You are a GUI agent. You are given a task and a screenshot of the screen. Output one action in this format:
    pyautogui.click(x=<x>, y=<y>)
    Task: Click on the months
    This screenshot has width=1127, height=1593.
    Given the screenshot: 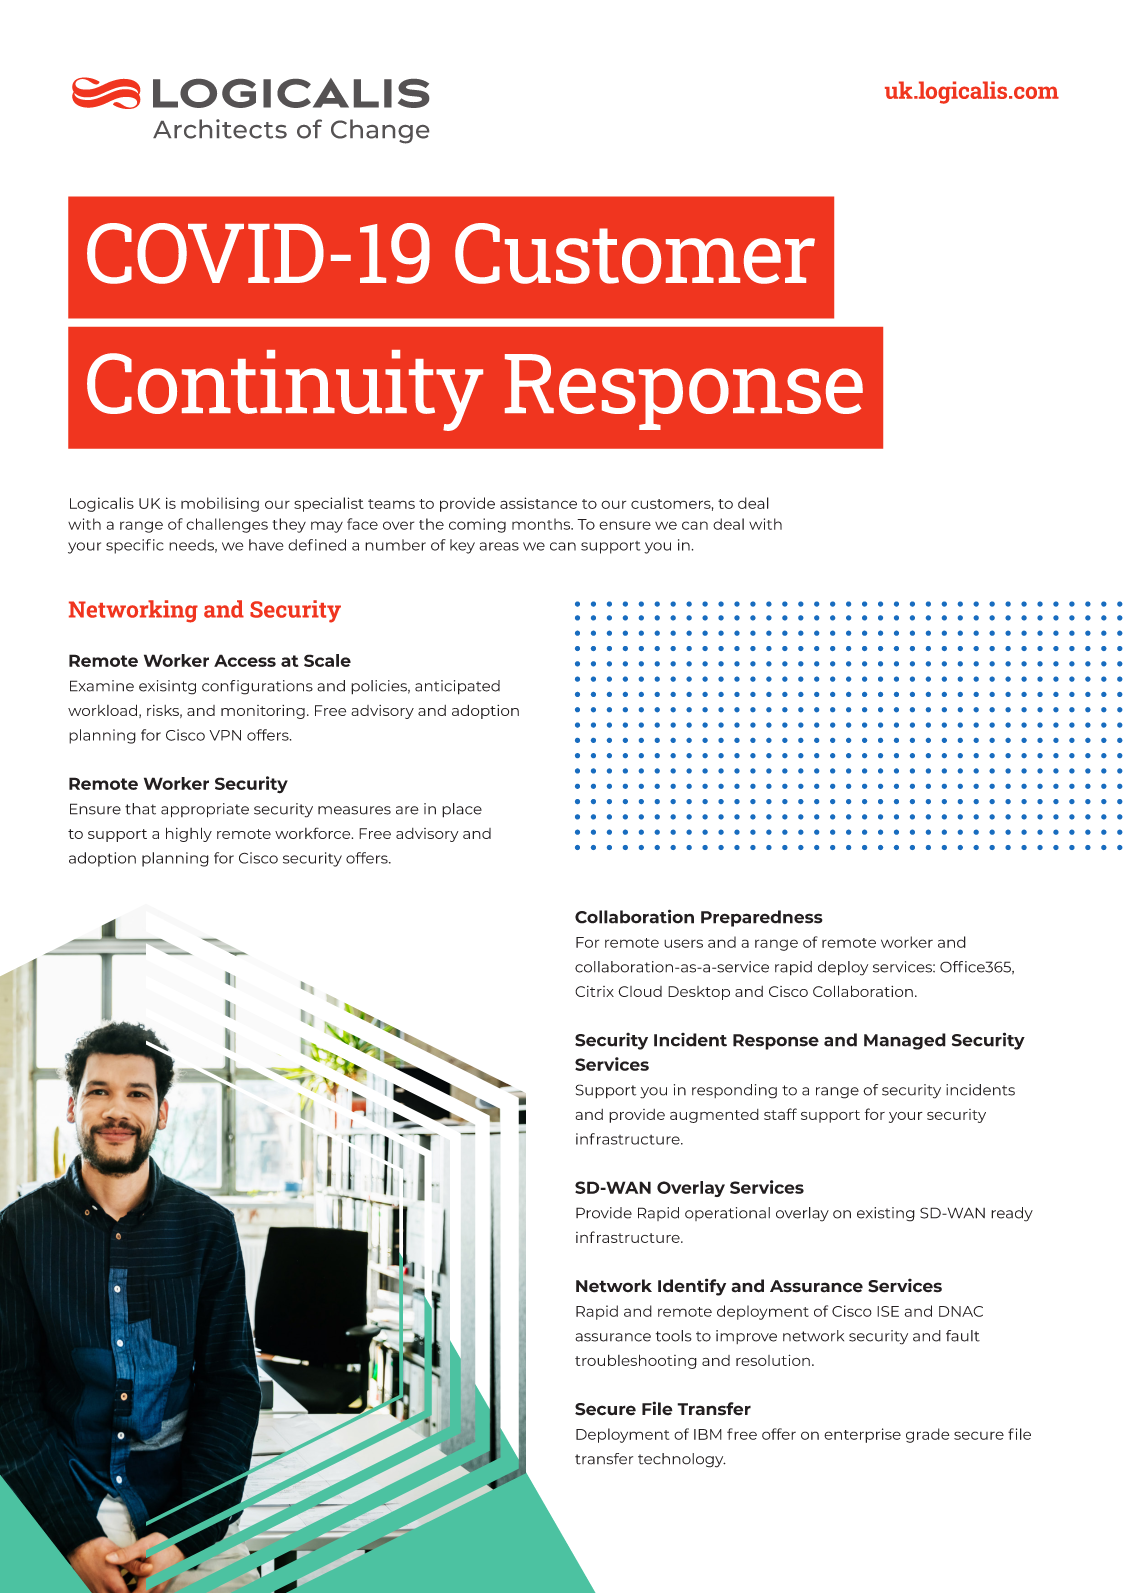 What is the action you would take?
    pyautogui.click(x=542, y=524)
